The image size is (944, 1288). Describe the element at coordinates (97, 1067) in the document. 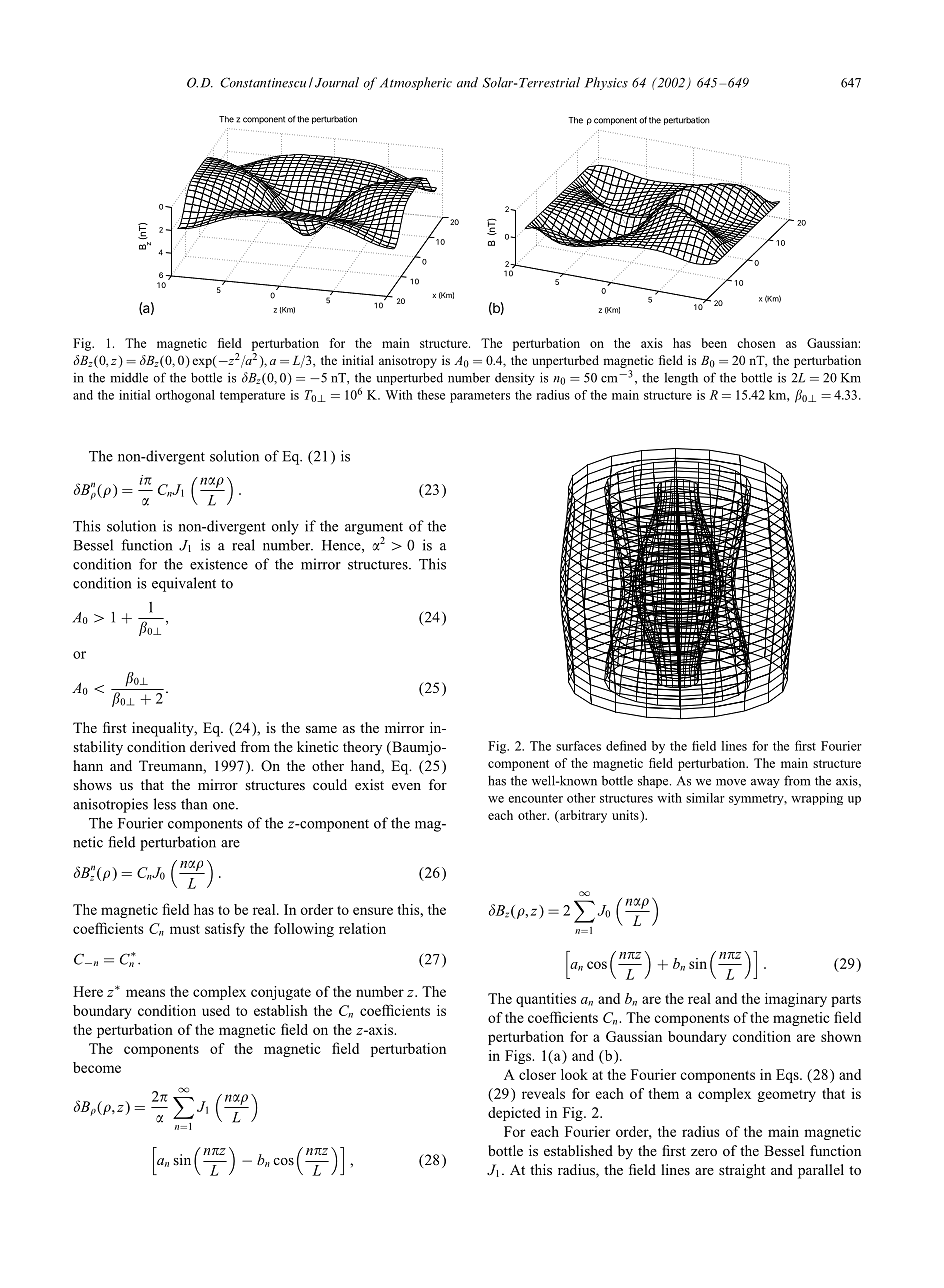

I see `become` at that location.
